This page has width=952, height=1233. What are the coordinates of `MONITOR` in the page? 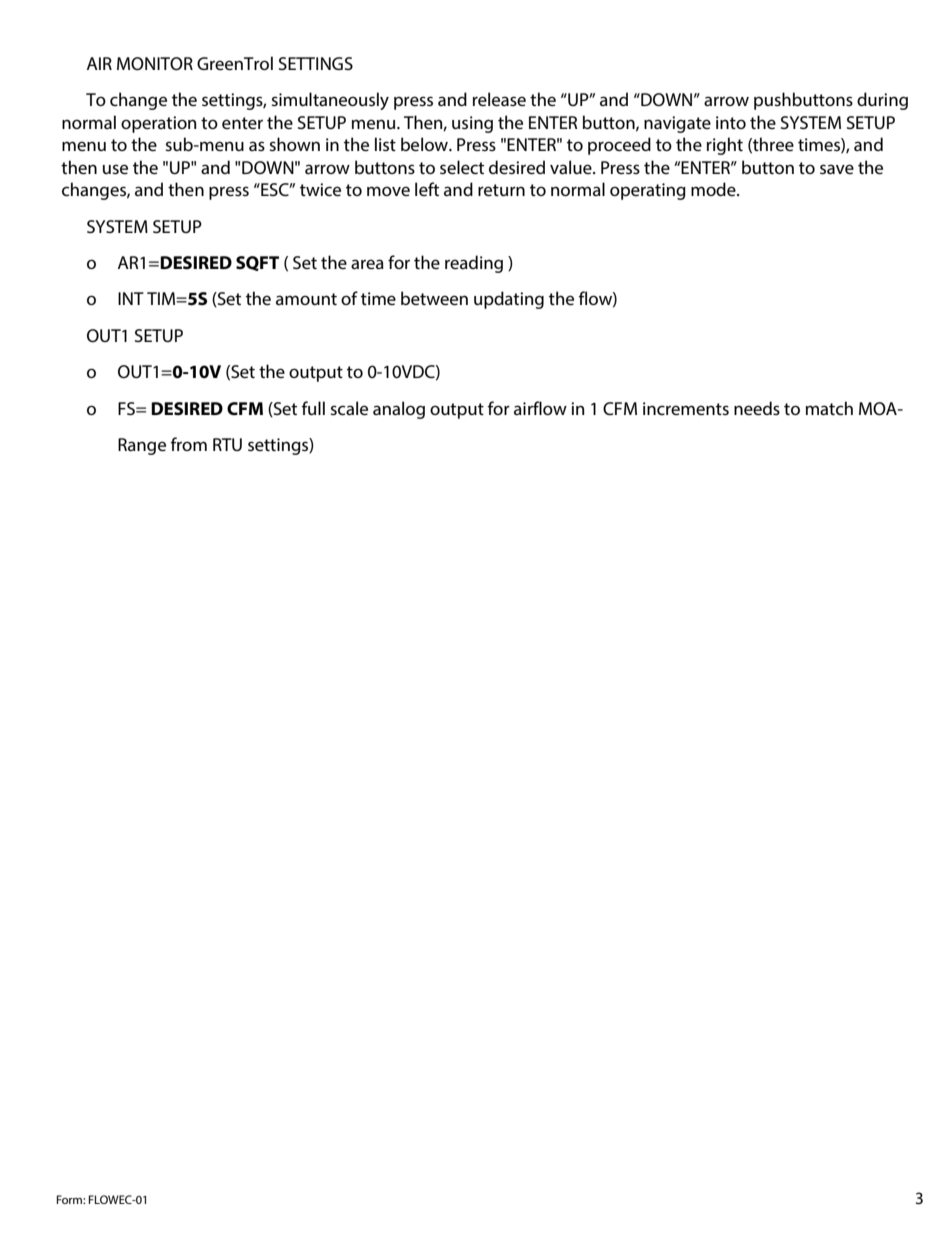 It's located at (155, 64).
